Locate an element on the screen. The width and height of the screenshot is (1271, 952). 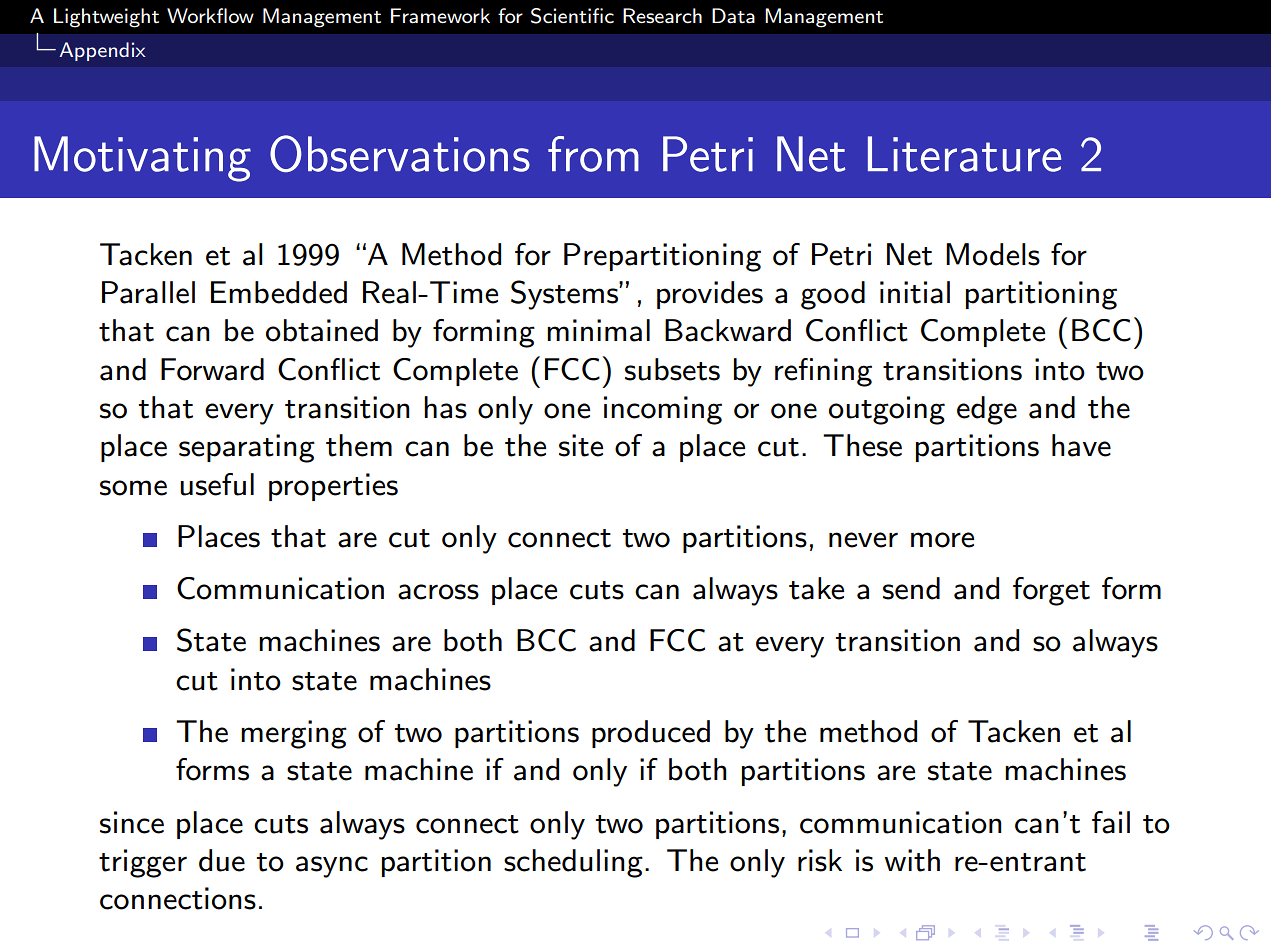
provides is located at coordinates (710, 295).
